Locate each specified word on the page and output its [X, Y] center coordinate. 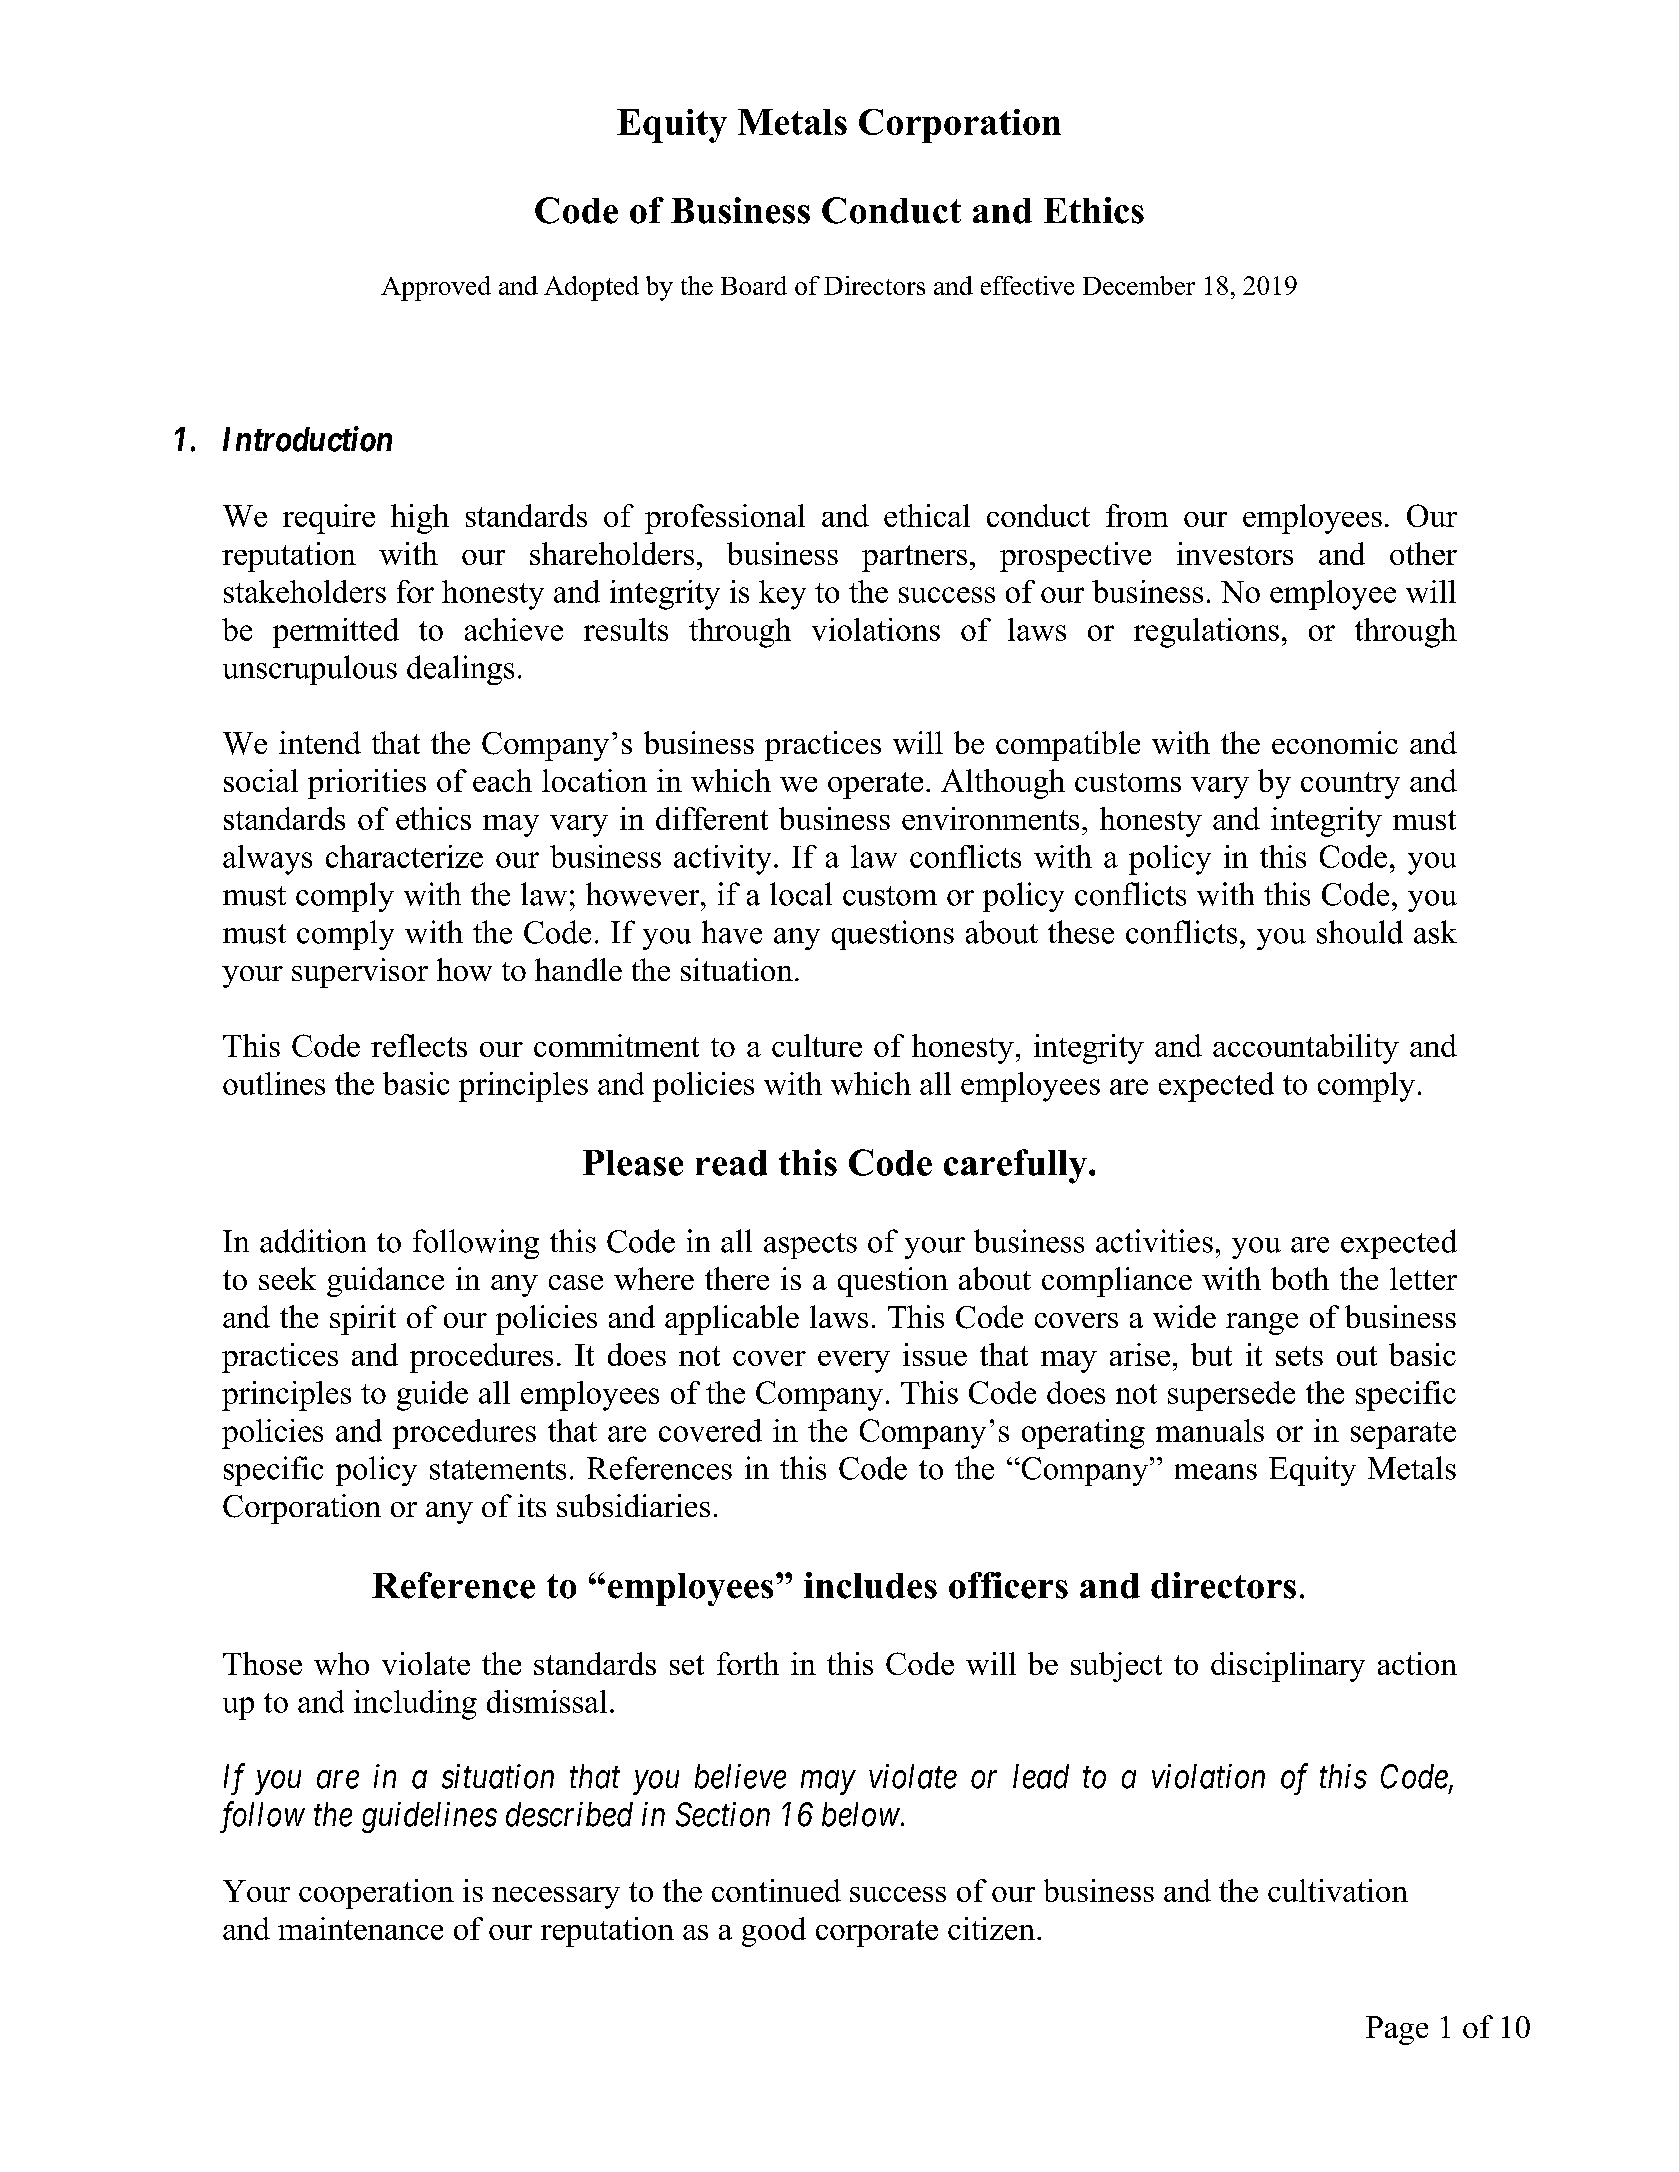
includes [870, 1585]
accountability [1306, 1049]
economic [1335, 742]
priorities [367, 784]
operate [875, 785]
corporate [877, 1933]
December [1139, 285]
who [341, 1663]
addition [313, 1241]
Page [1397, 2030]
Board [754, 285]
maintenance [360, 1928]
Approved [436, 288]
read [731, 1163]
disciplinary [1288, 1667]
